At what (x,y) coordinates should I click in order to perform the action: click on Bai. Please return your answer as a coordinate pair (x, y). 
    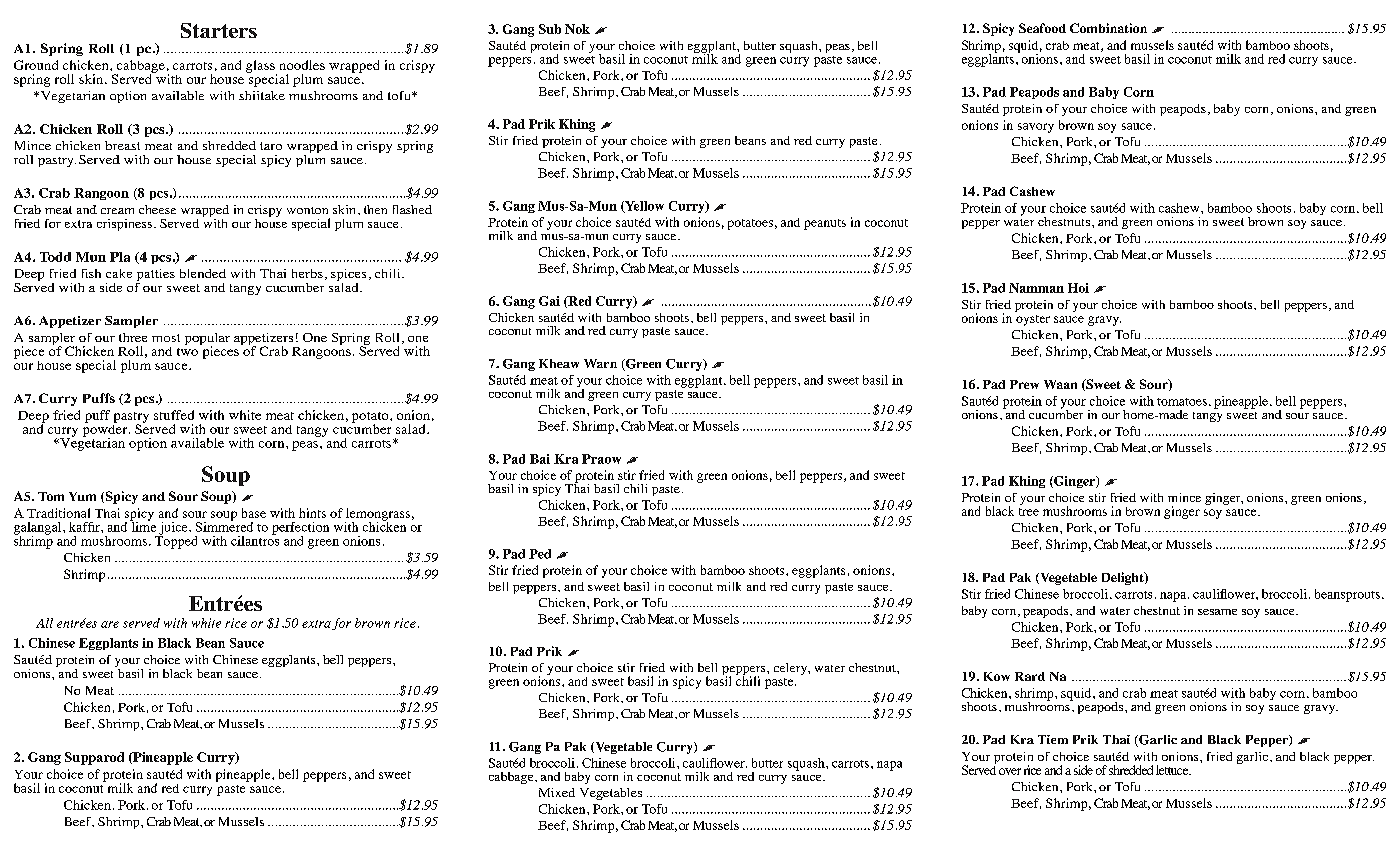
    Looking at the image, I should click on (540, 459).
